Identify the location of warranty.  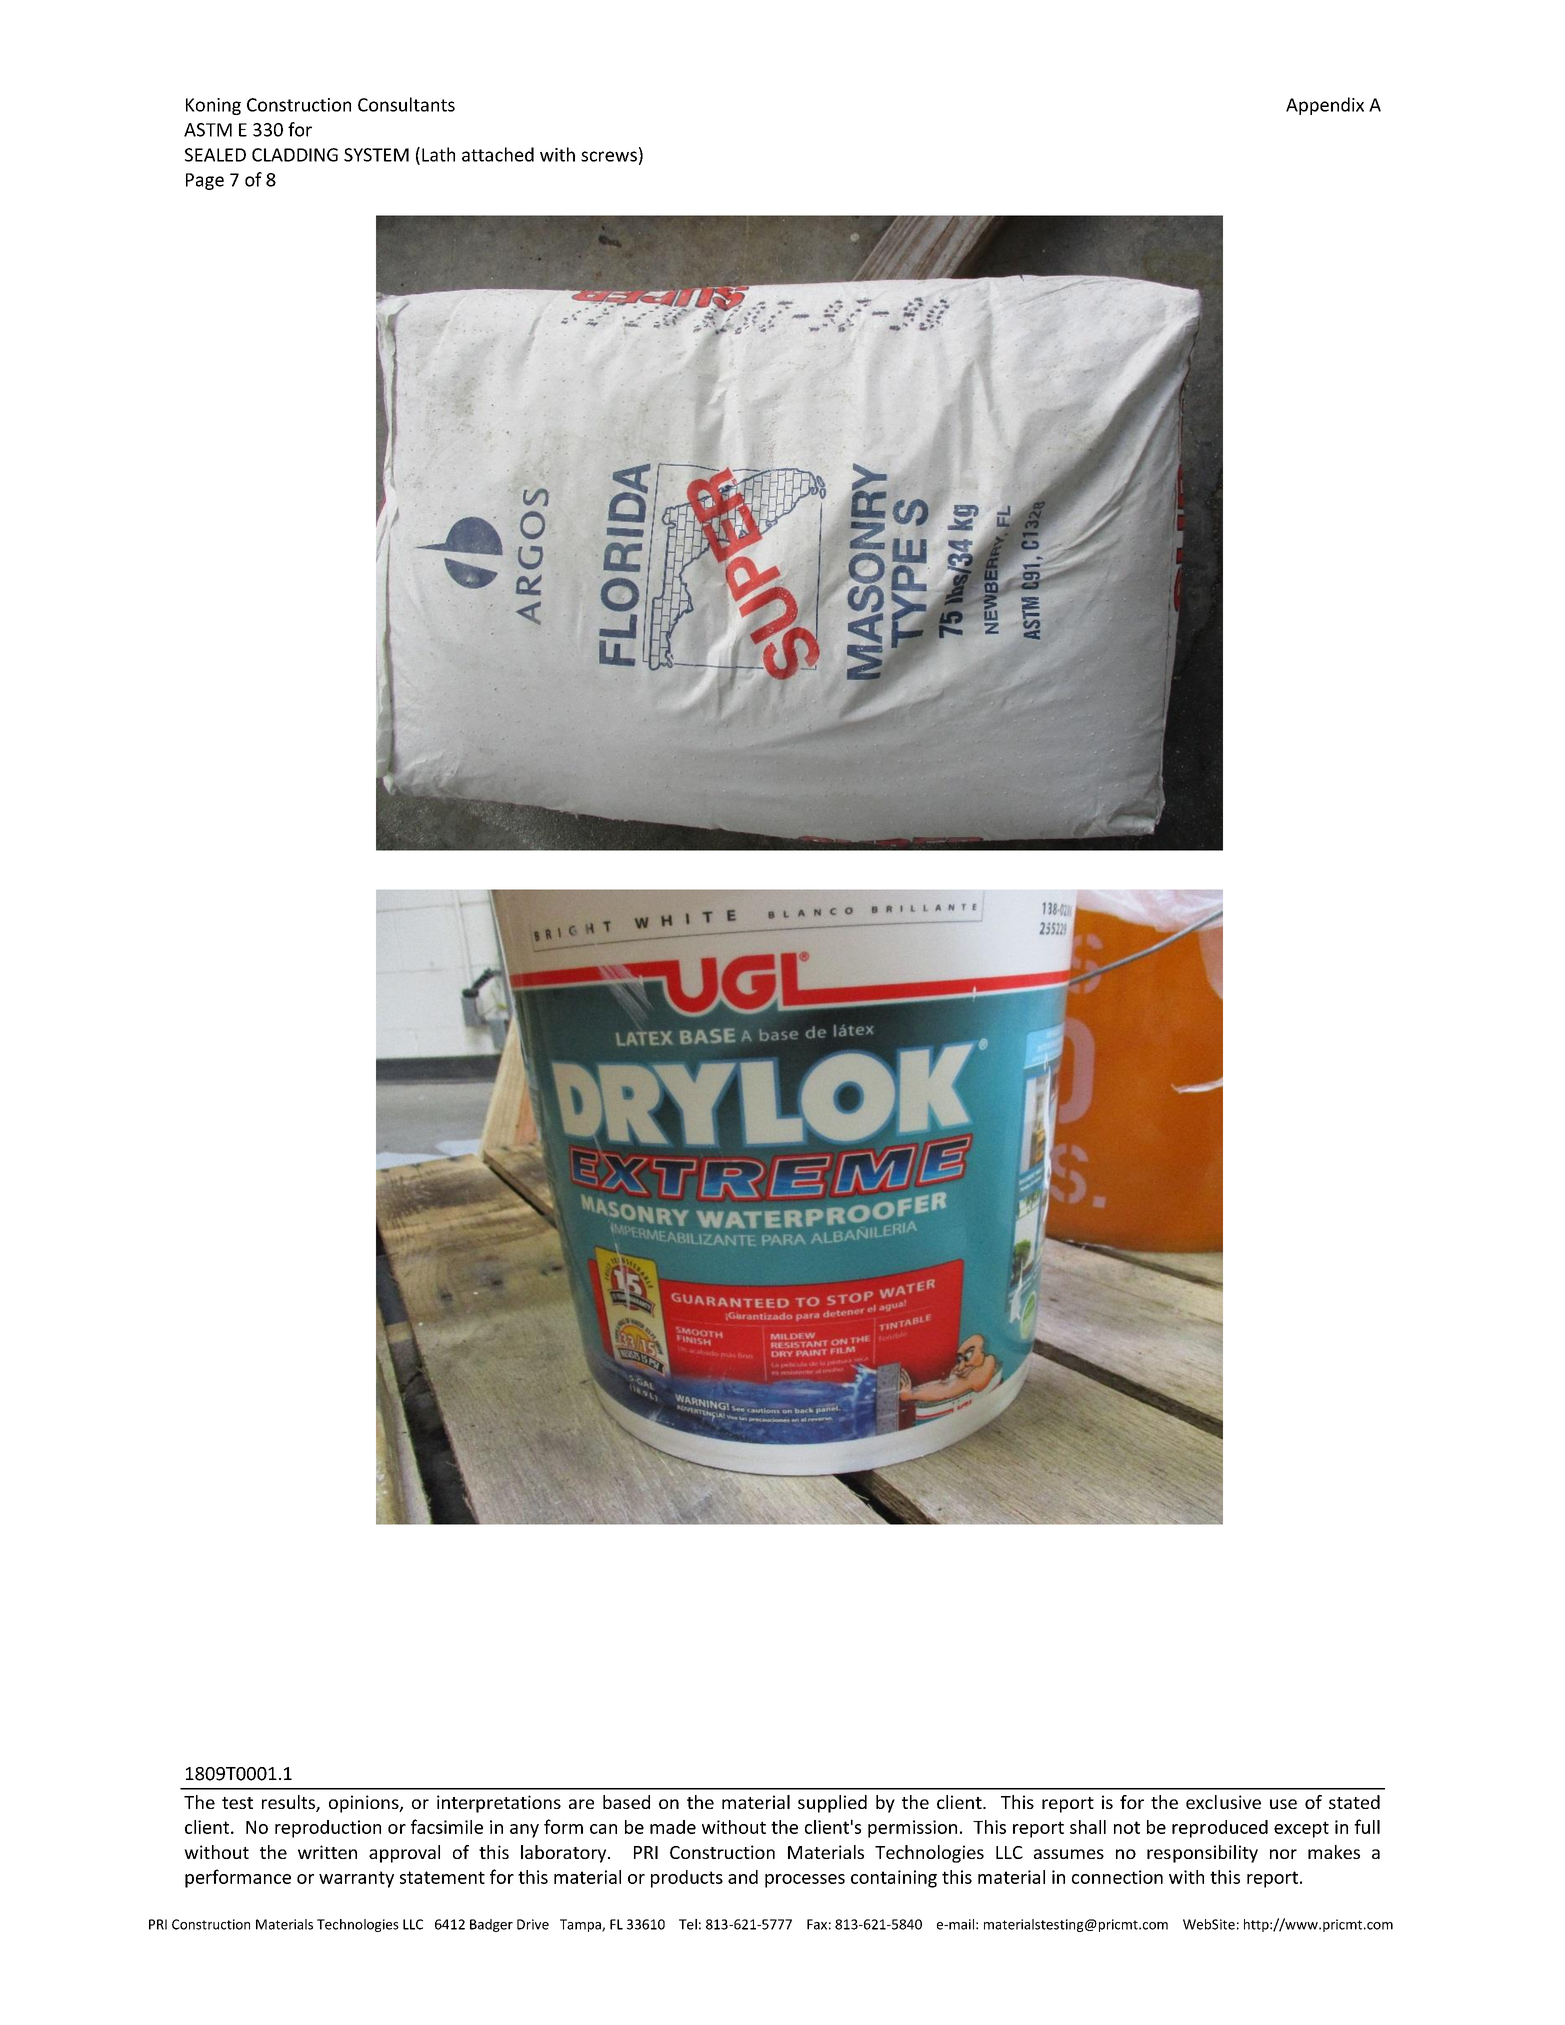
(356, 1879).
